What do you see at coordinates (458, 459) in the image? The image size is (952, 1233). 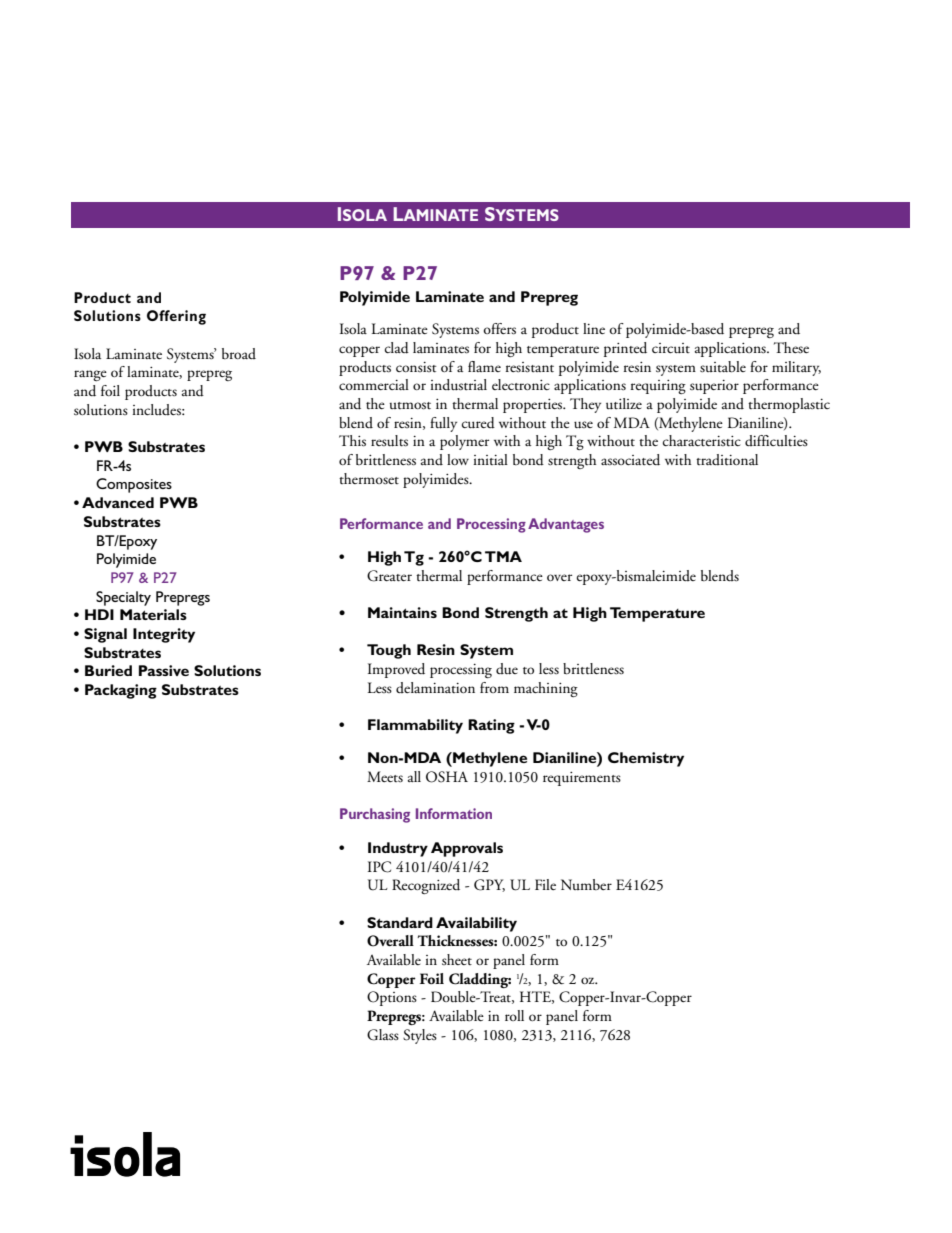 I see `low` at bounding box center [458, 459].
